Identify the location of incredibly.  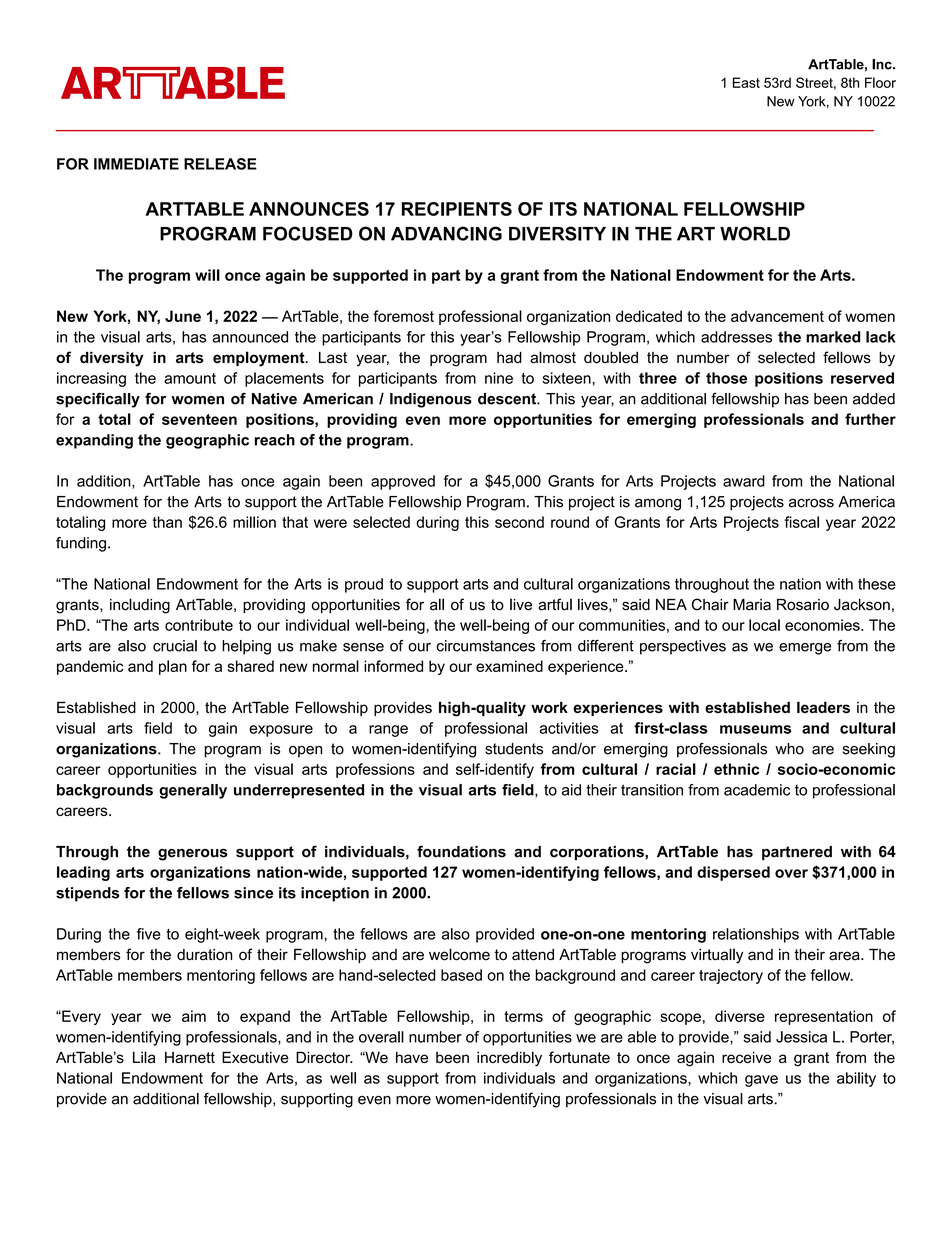
(509, 1059).
